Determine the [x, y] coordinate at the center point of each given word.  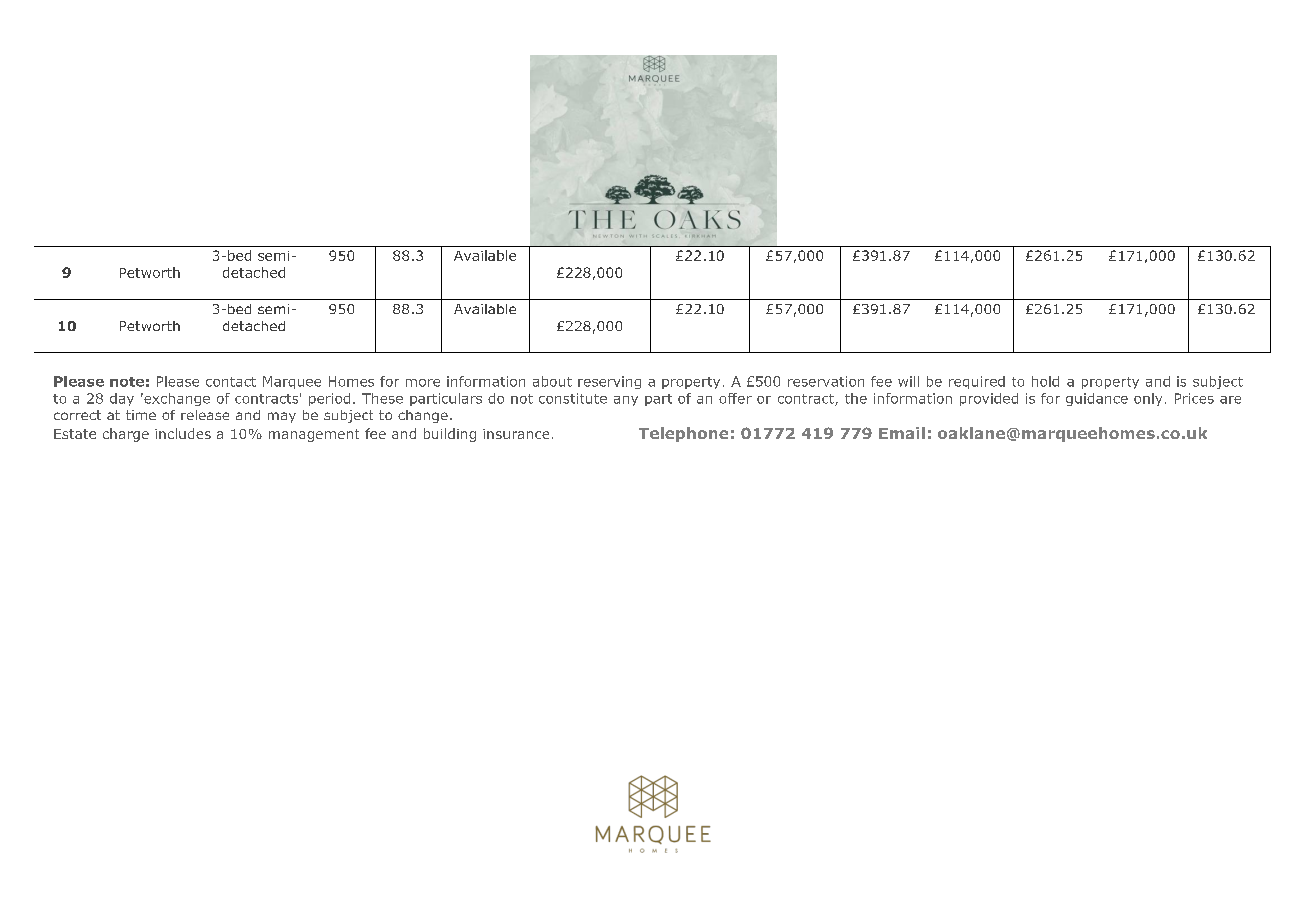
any [626, 401]
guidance [1097, 399]
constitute [573, 398]
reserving [609, 382]
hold [1045, 381]
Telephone [683, 434]
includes [183, 433]
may [282, 417]
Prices [1194, 398]
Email [902, 433]
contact [231, 382]
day [122, 399]
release [205, 415]
